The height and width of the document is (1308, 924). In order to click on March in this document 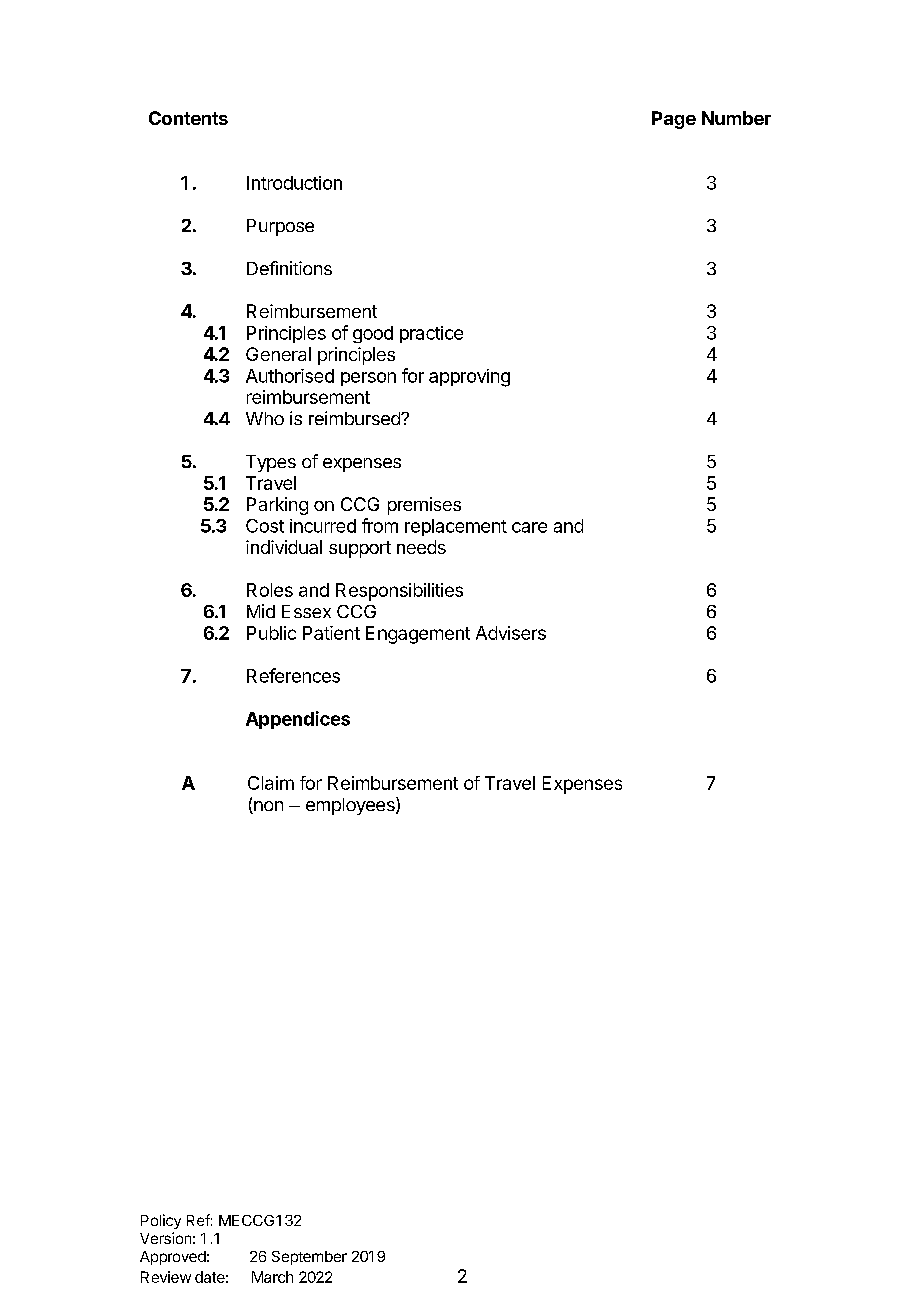, I will do `click(272, 1277)`.
